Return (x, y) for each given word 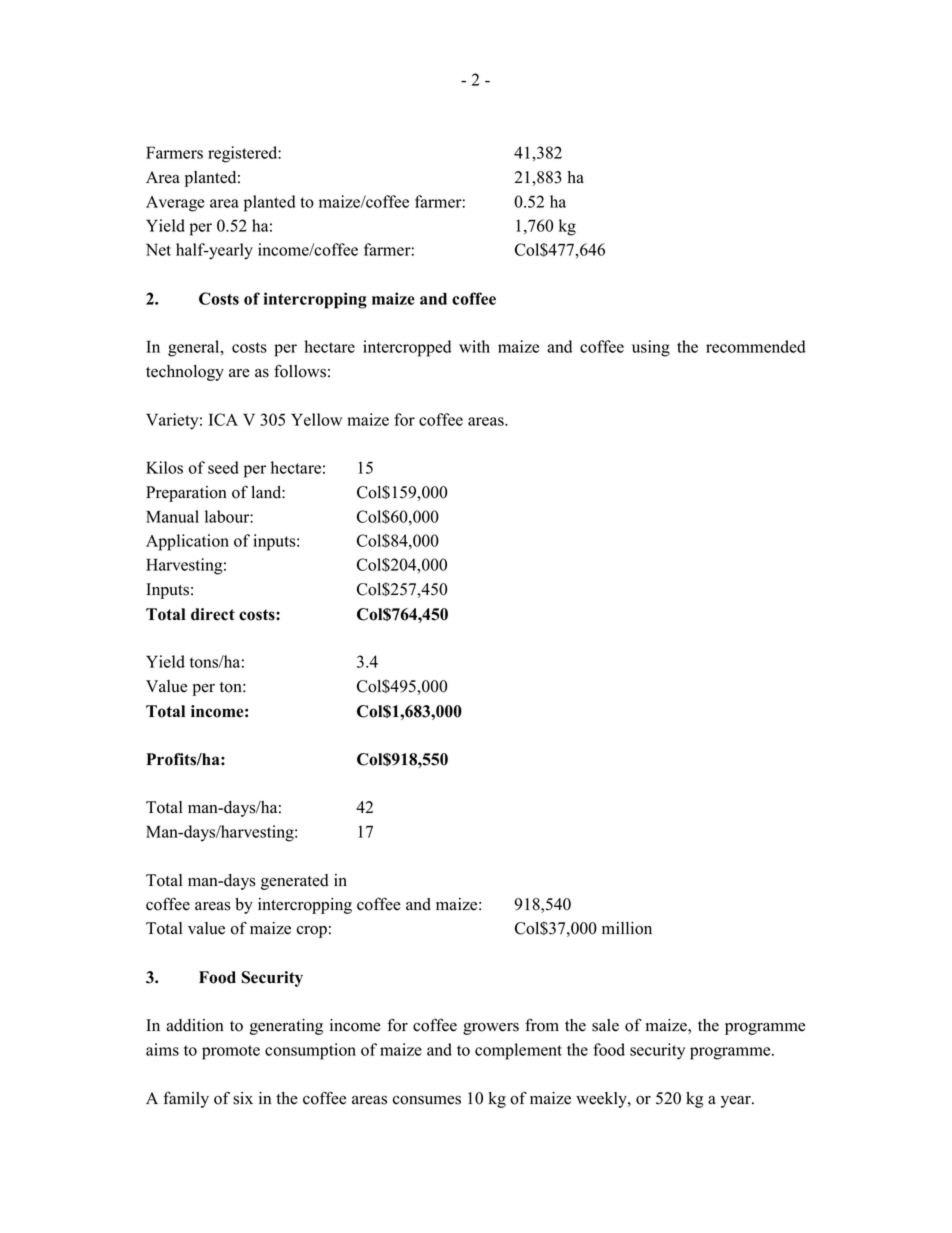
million (627, 928)
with (474, 346)
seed (223, 467)
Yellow (316, 419)
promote (231, 1052)
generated (295, 882)
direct (213, 614)
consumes (427, 1100)
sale (605, 1025)
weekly (602, 1100)
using (651, 348)
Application (187, 542)
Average (175, 204)
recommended (756, 346)
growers (491, 1029)
